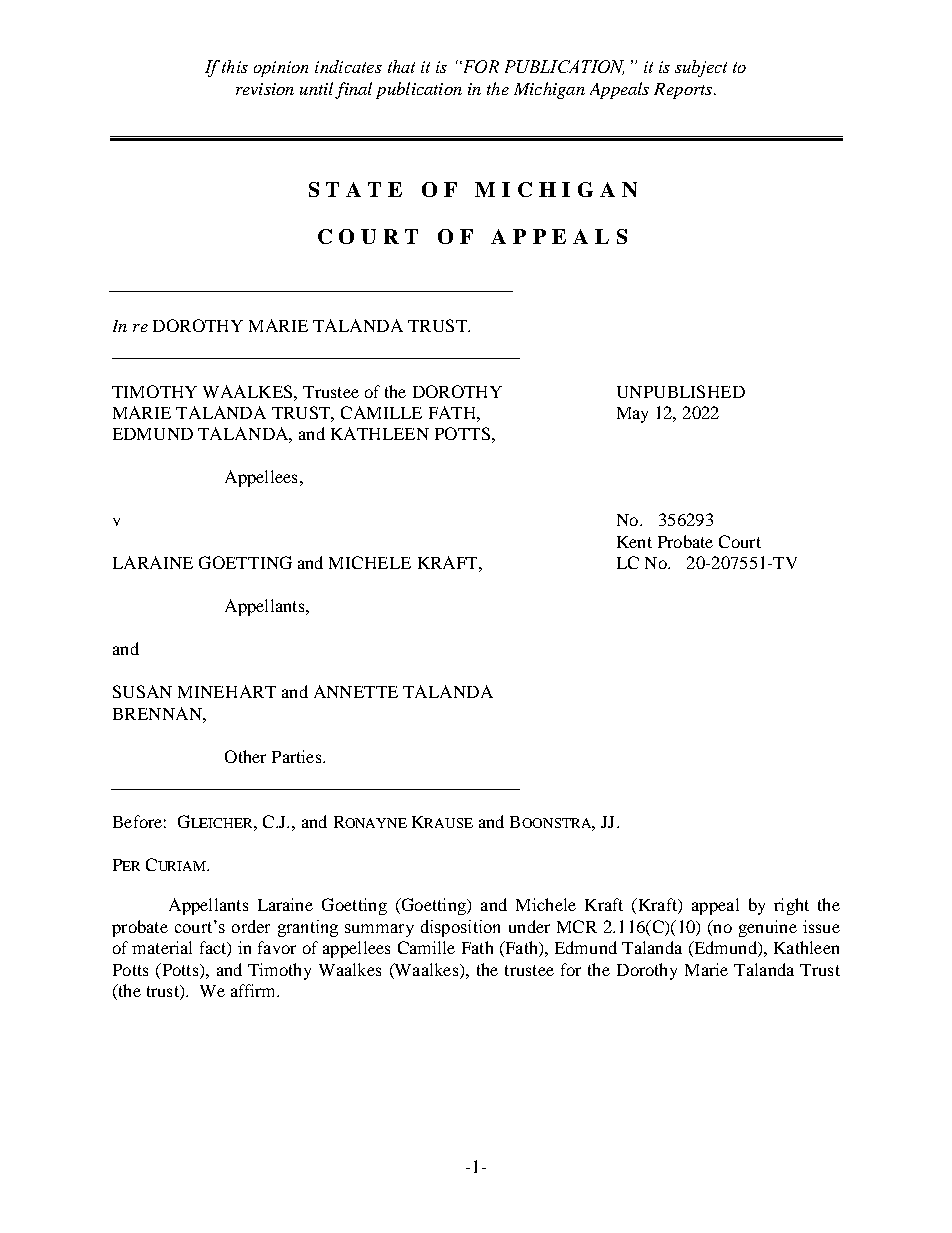 Image resolution: width=952 pixels, height=1233 pixels. What do you see at coordinates (701, 68) in the screenshot?
I see `subject` at bounding box center [701, 68].
